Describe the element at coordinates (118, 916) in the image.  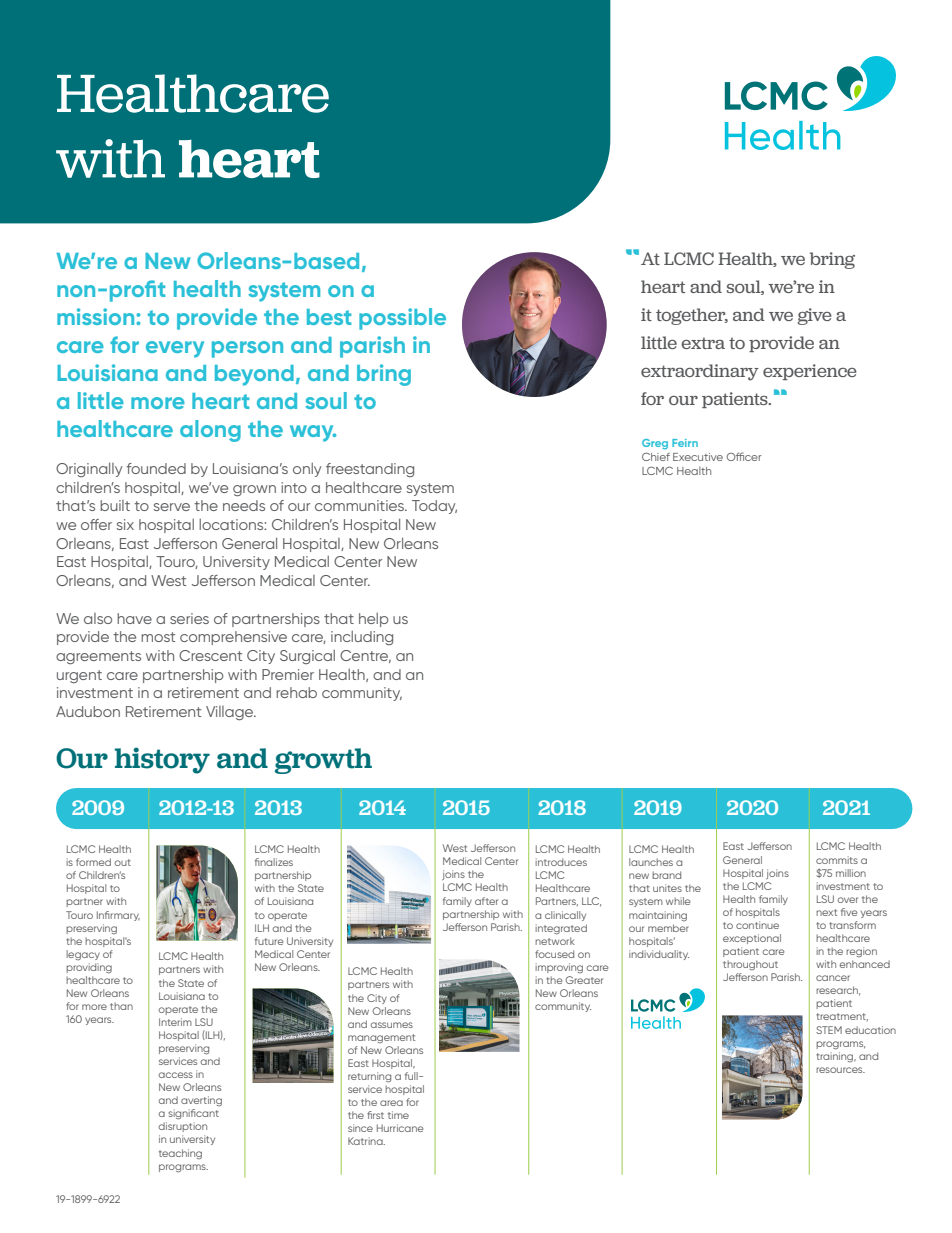
I see `Infirmary` at that location.
